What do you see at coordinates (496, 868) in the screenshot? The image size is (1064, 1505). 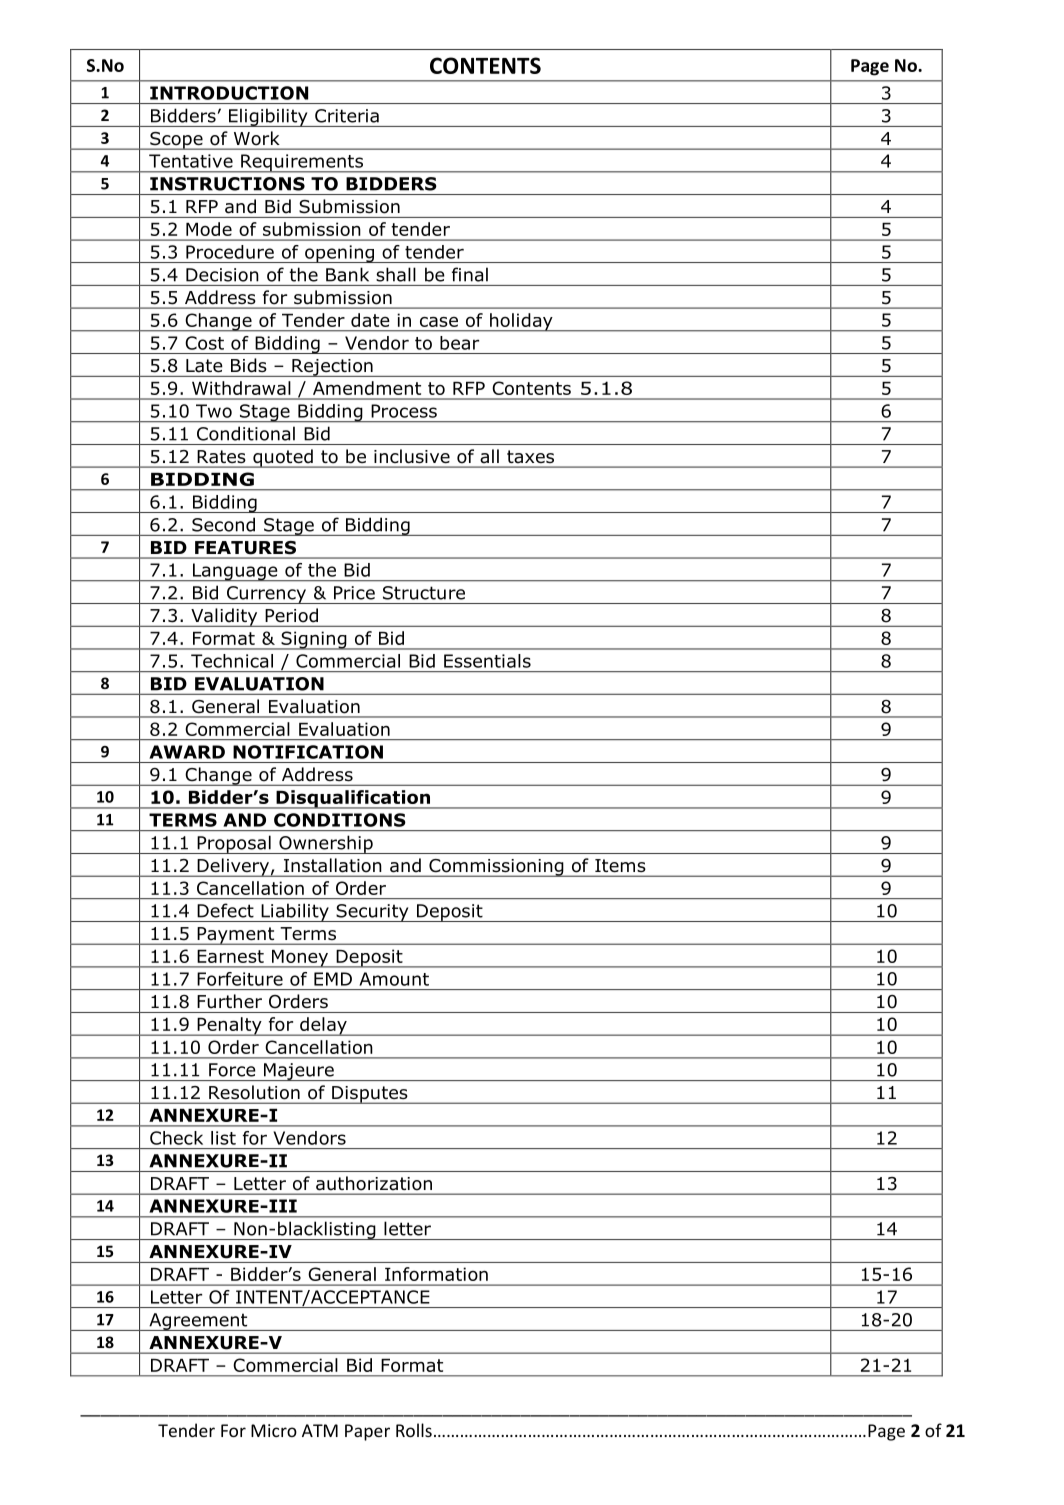 I see `Commissioning` at bounding box center [496, 868].
